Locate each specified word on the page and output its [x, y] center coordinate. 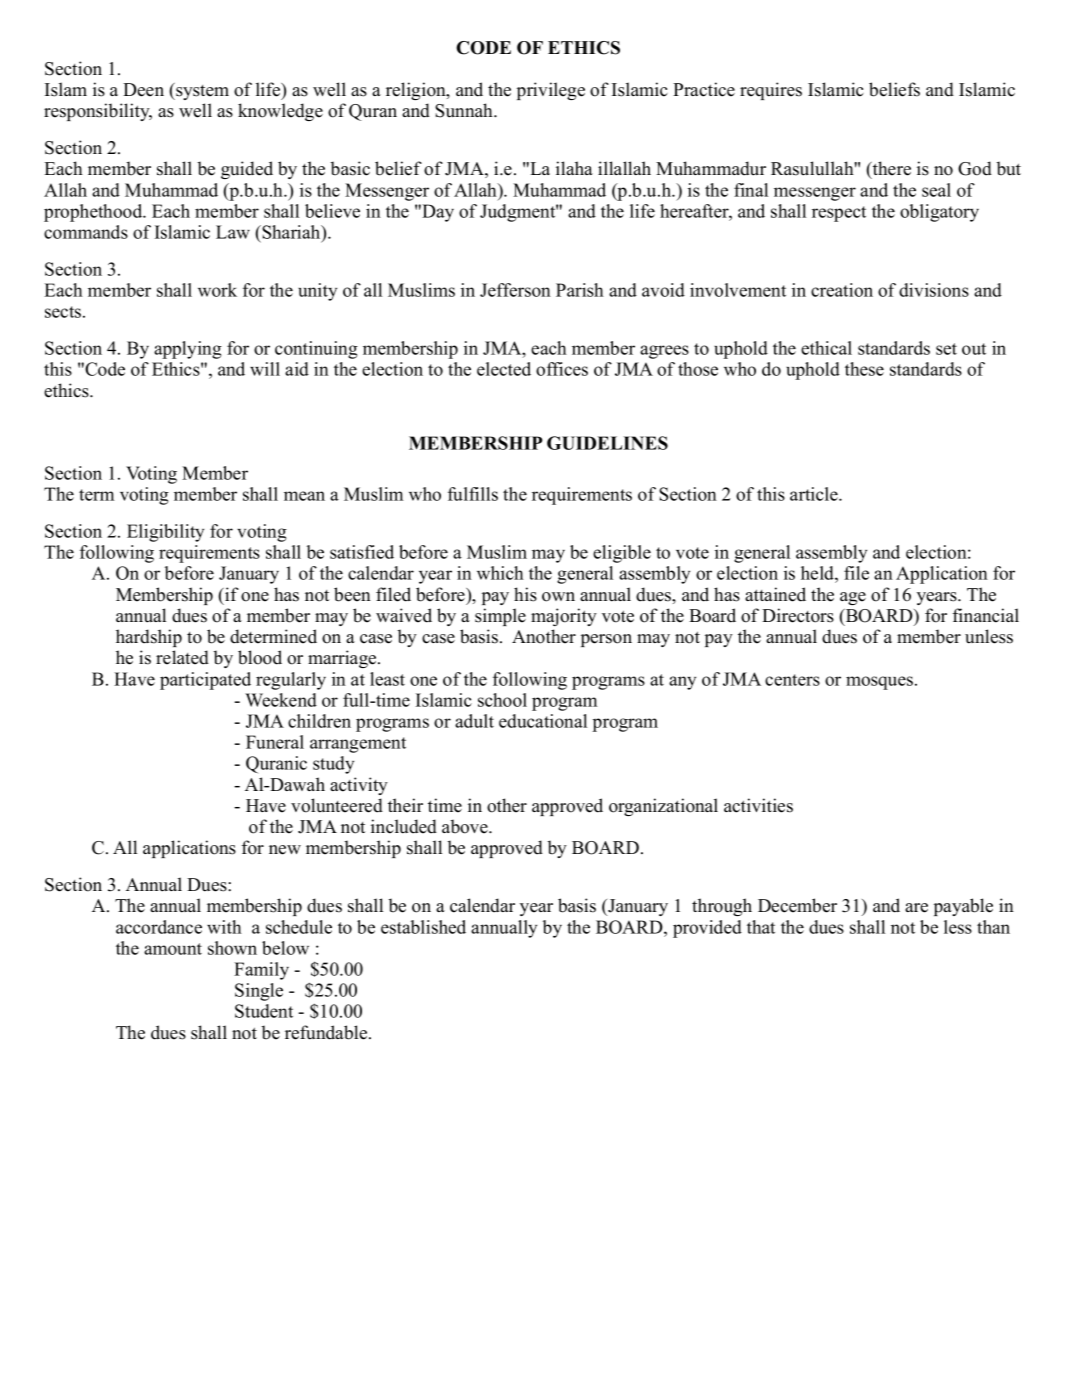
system [201, 91]
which [500, 573]
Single [259, 992]
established [423, 927]
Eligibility [165, 533]
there [891, 168]
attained [775, 594]
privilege [551, 91]
